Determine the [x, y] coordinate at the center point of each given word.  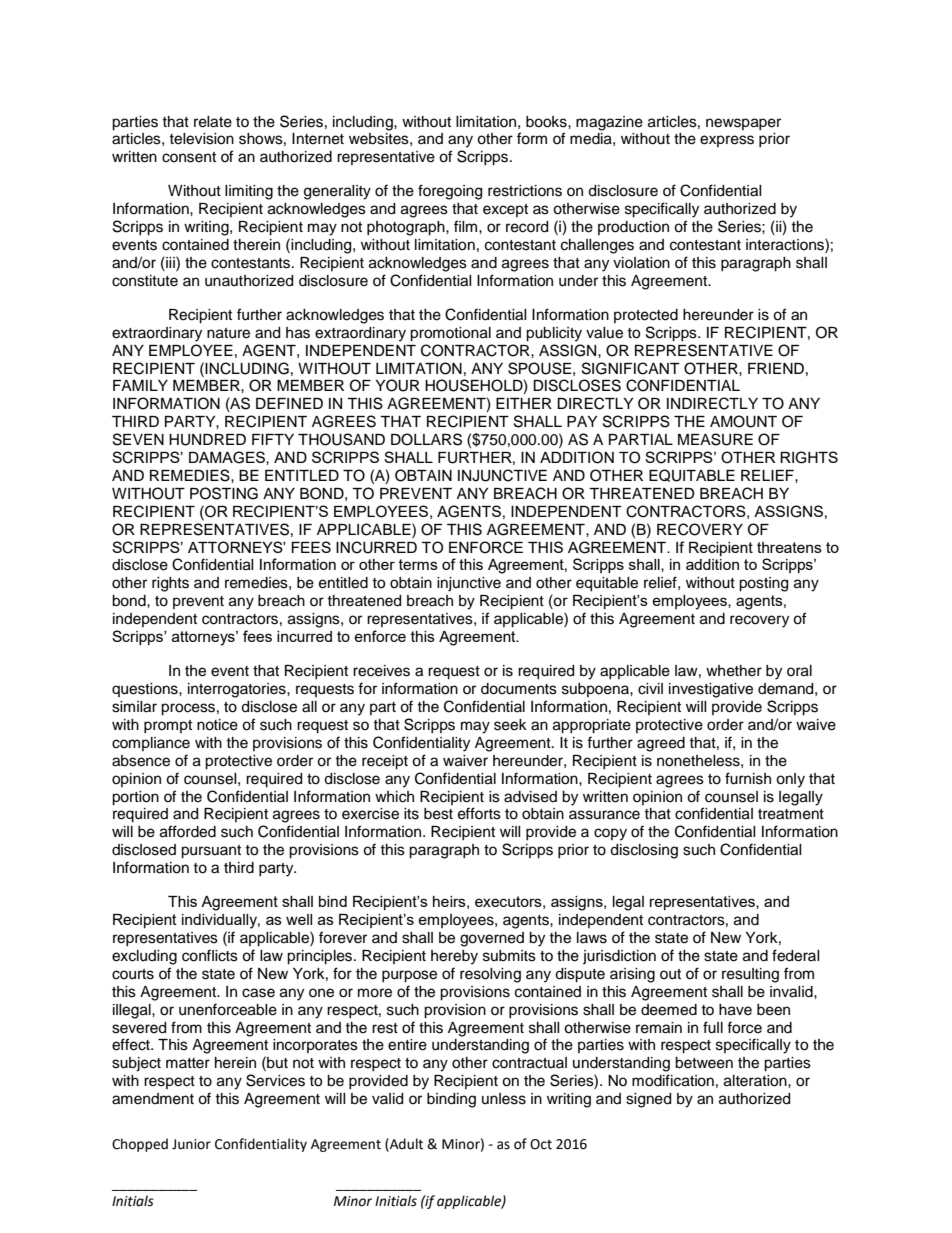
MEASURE [715, 439]
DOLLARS [426, 439]
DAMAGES [228, 458]
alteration [756, 1081]
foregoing [450, 192]
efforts [479, 813]
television [201, 139]
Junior [191, 1144]
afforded [188, 831]
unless [504, 1099]
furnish [748, 778]
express [727, 141]
